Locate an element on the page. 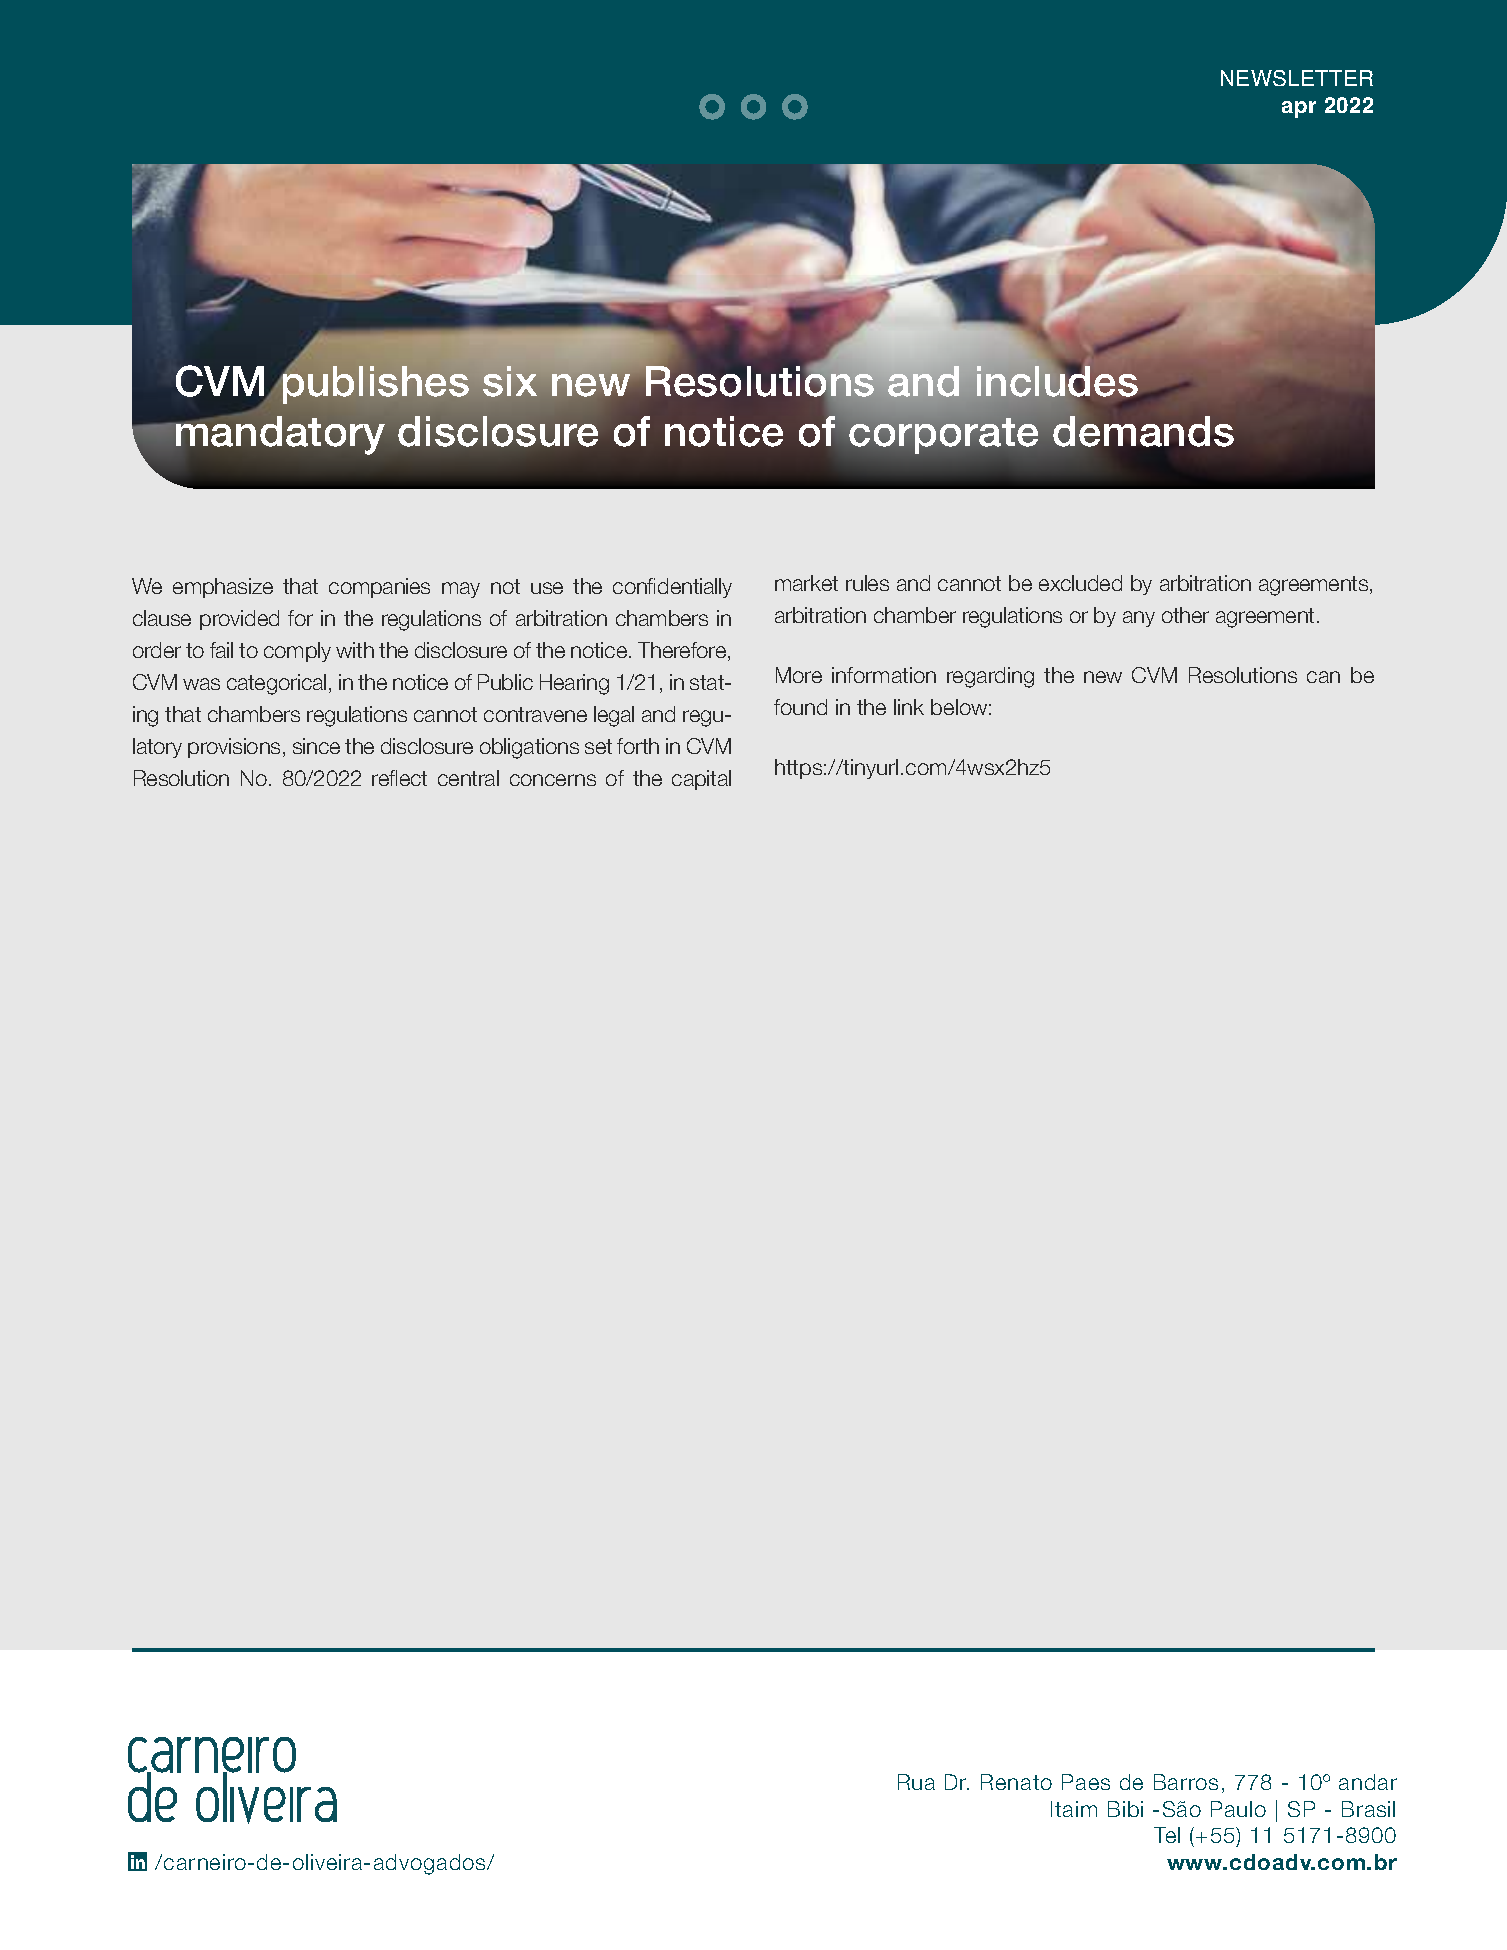 Image resolution: width=1507 pixels, height=1950 pixels. six is located at coordinates (510, 381).
